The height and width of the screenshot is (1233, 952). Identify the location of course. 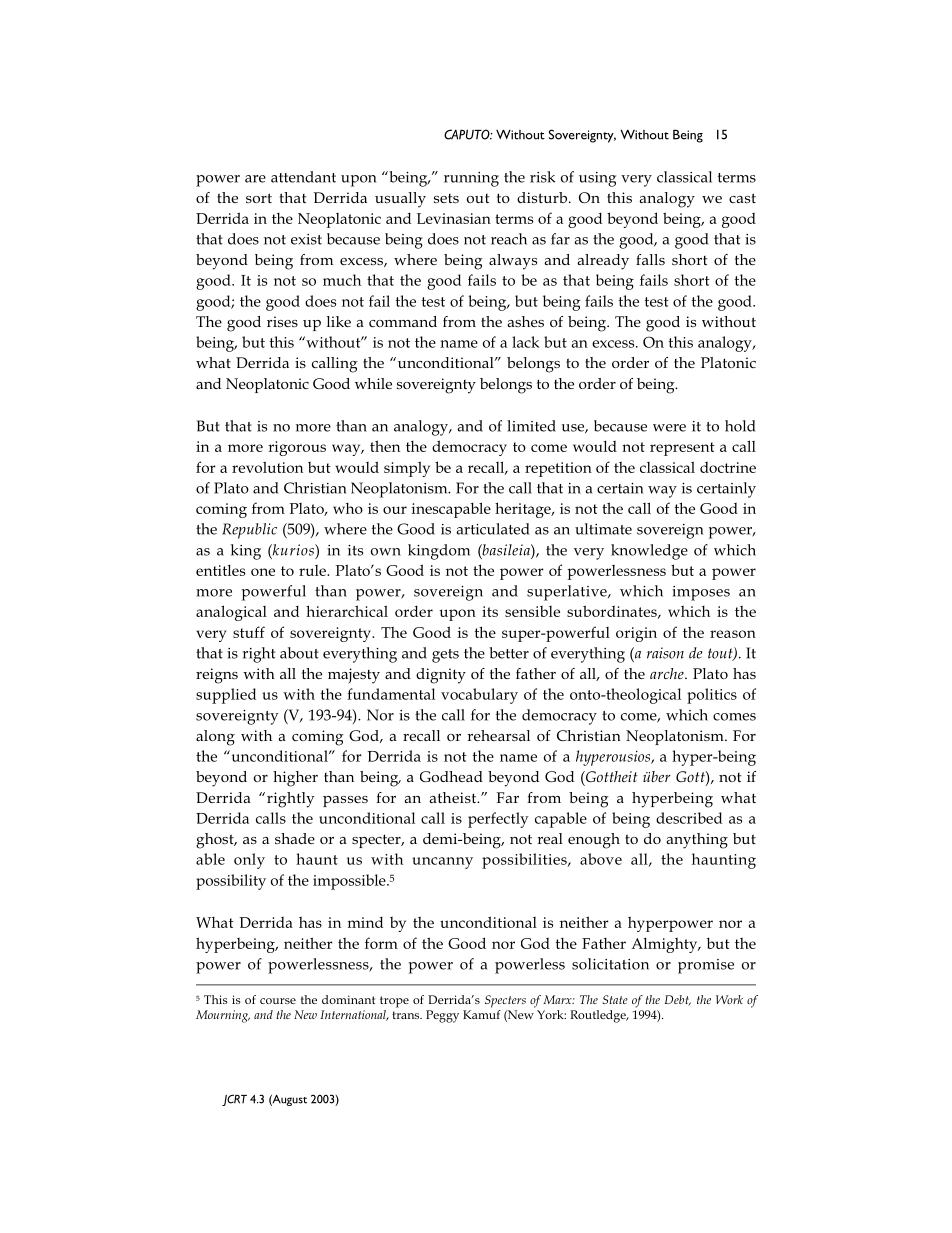
(278, 1001).
